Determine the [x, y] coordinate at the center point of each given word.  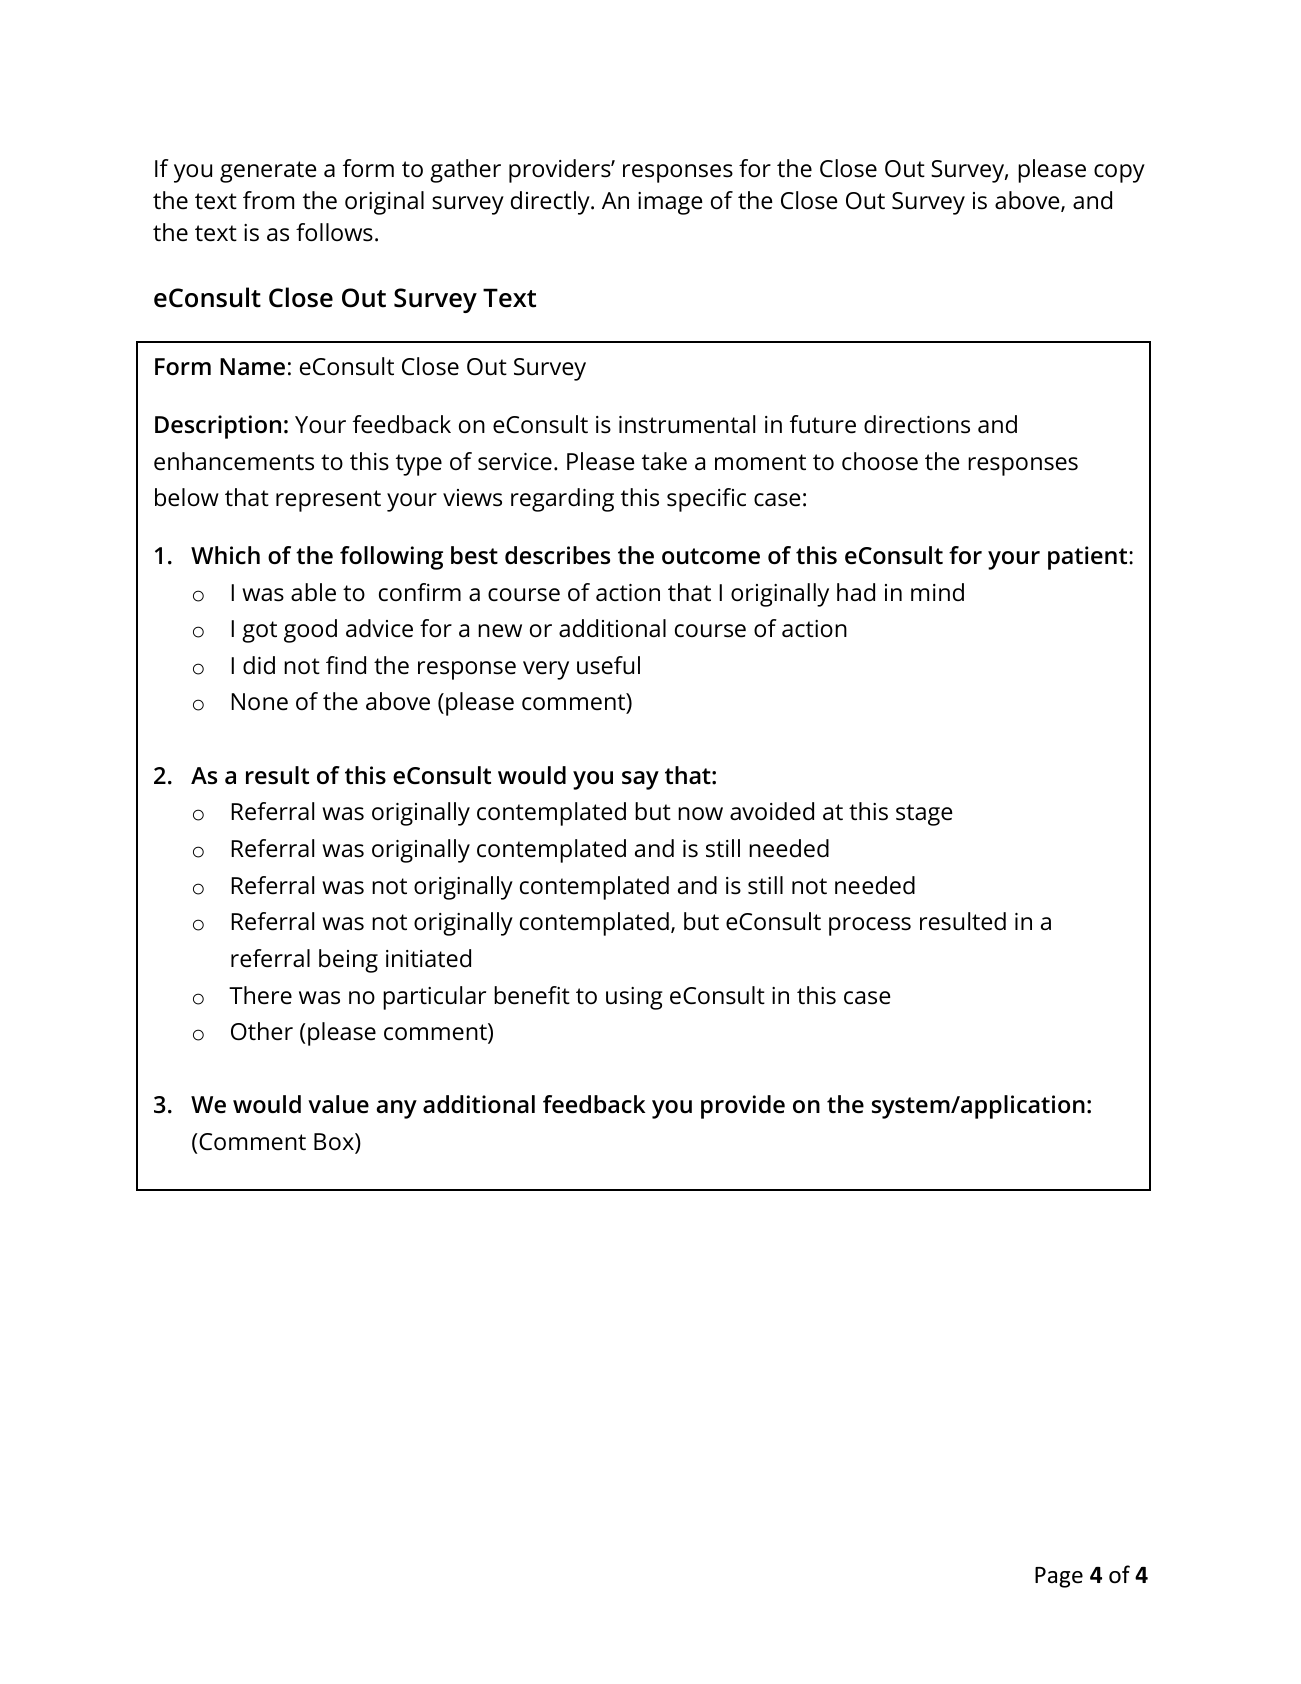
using [634, 998]
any [396, 1109]
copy [1119, 173]
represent [328, 501]
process [870, 926]
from [268, 200]
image [670, 203]
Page [1059, 1577]
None [259, 702]
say [640, 780]
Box [335, 1143]
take [664, 461]
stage [924, 815]
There [260, 995]
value [338, 1104]
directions [917, 424]
